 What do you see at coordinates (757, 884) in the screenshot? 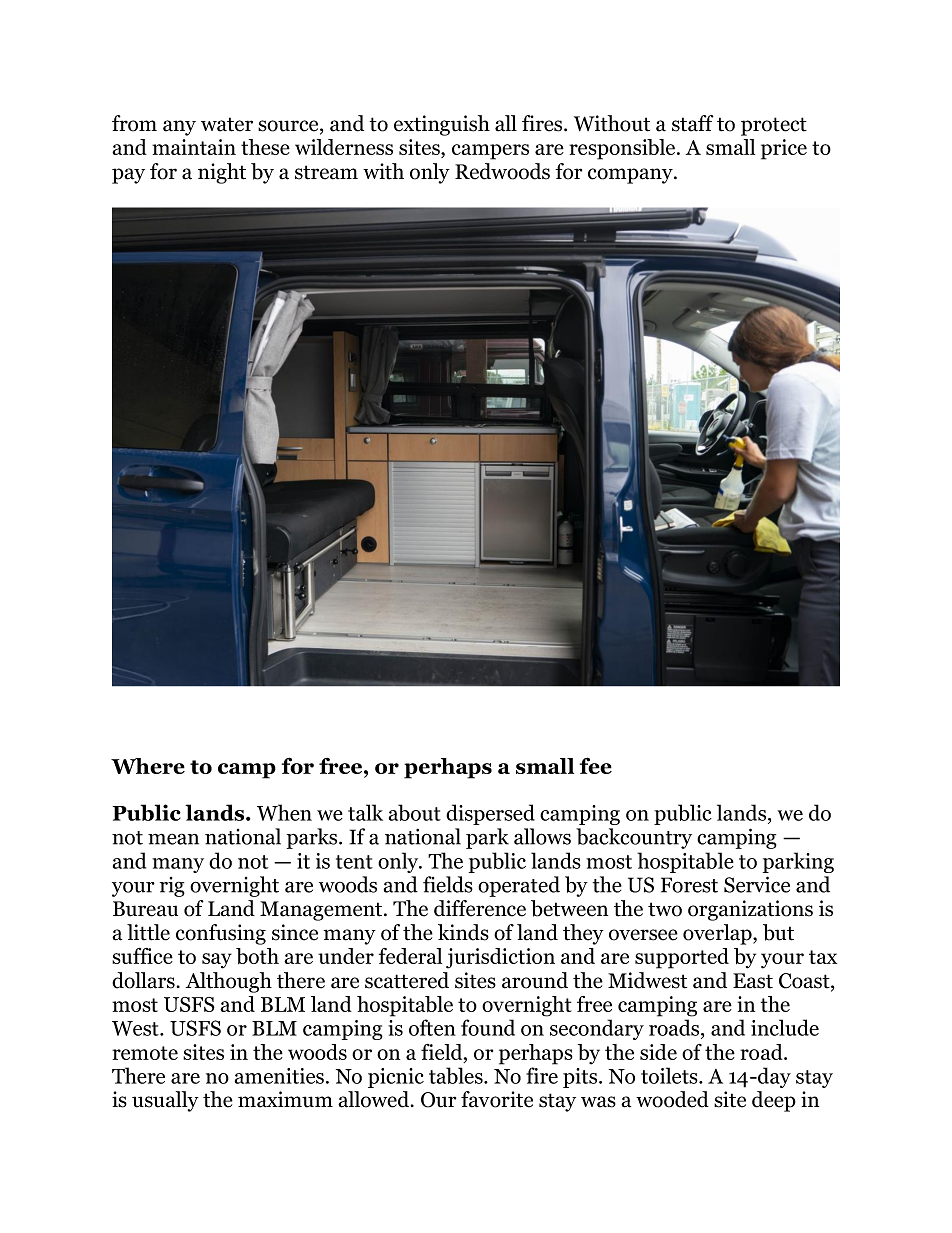
I see `Service` at bounding box center [757, 884].
